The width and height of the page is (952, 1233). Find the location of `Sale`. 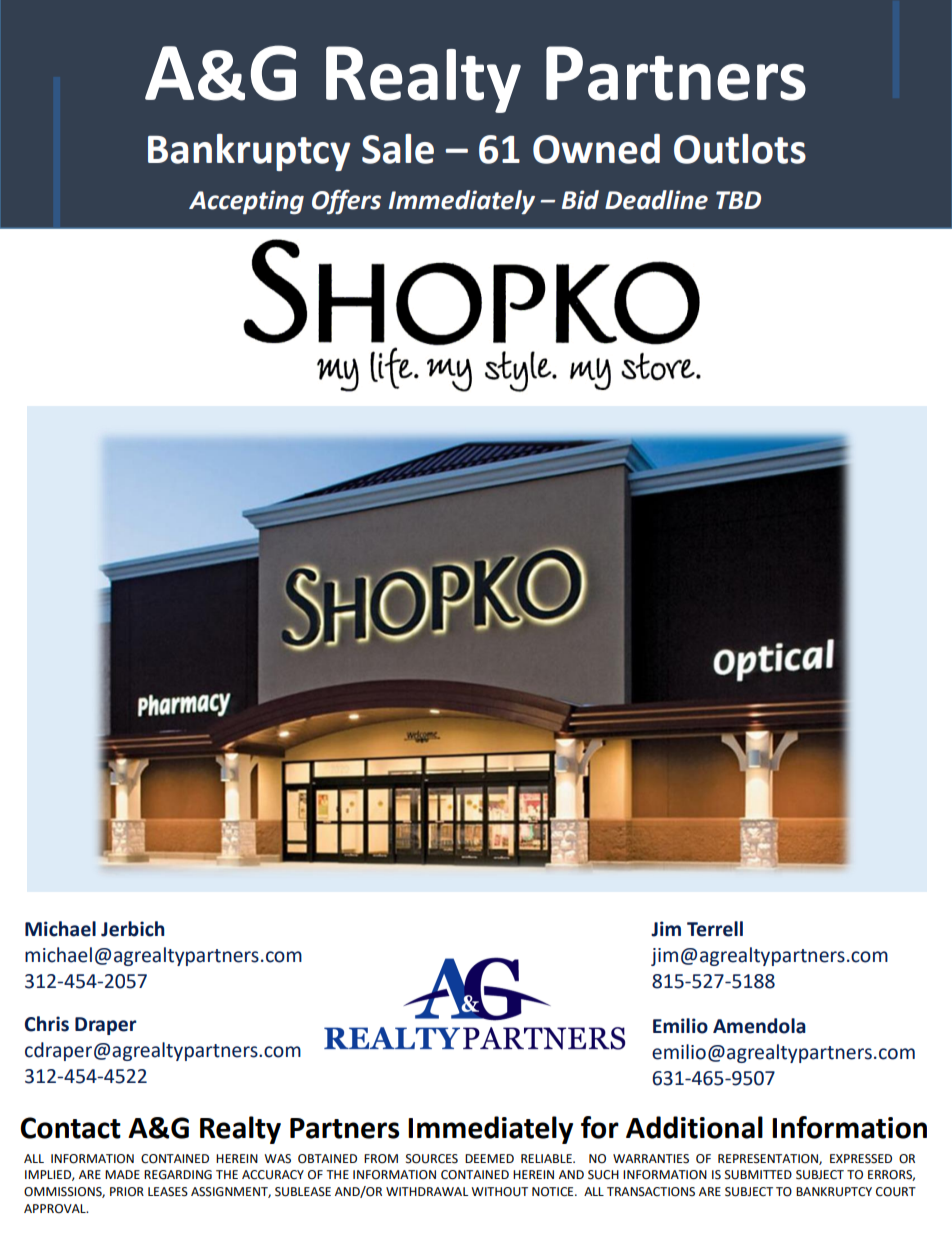

Sale is located at coordinates (398, 148).
